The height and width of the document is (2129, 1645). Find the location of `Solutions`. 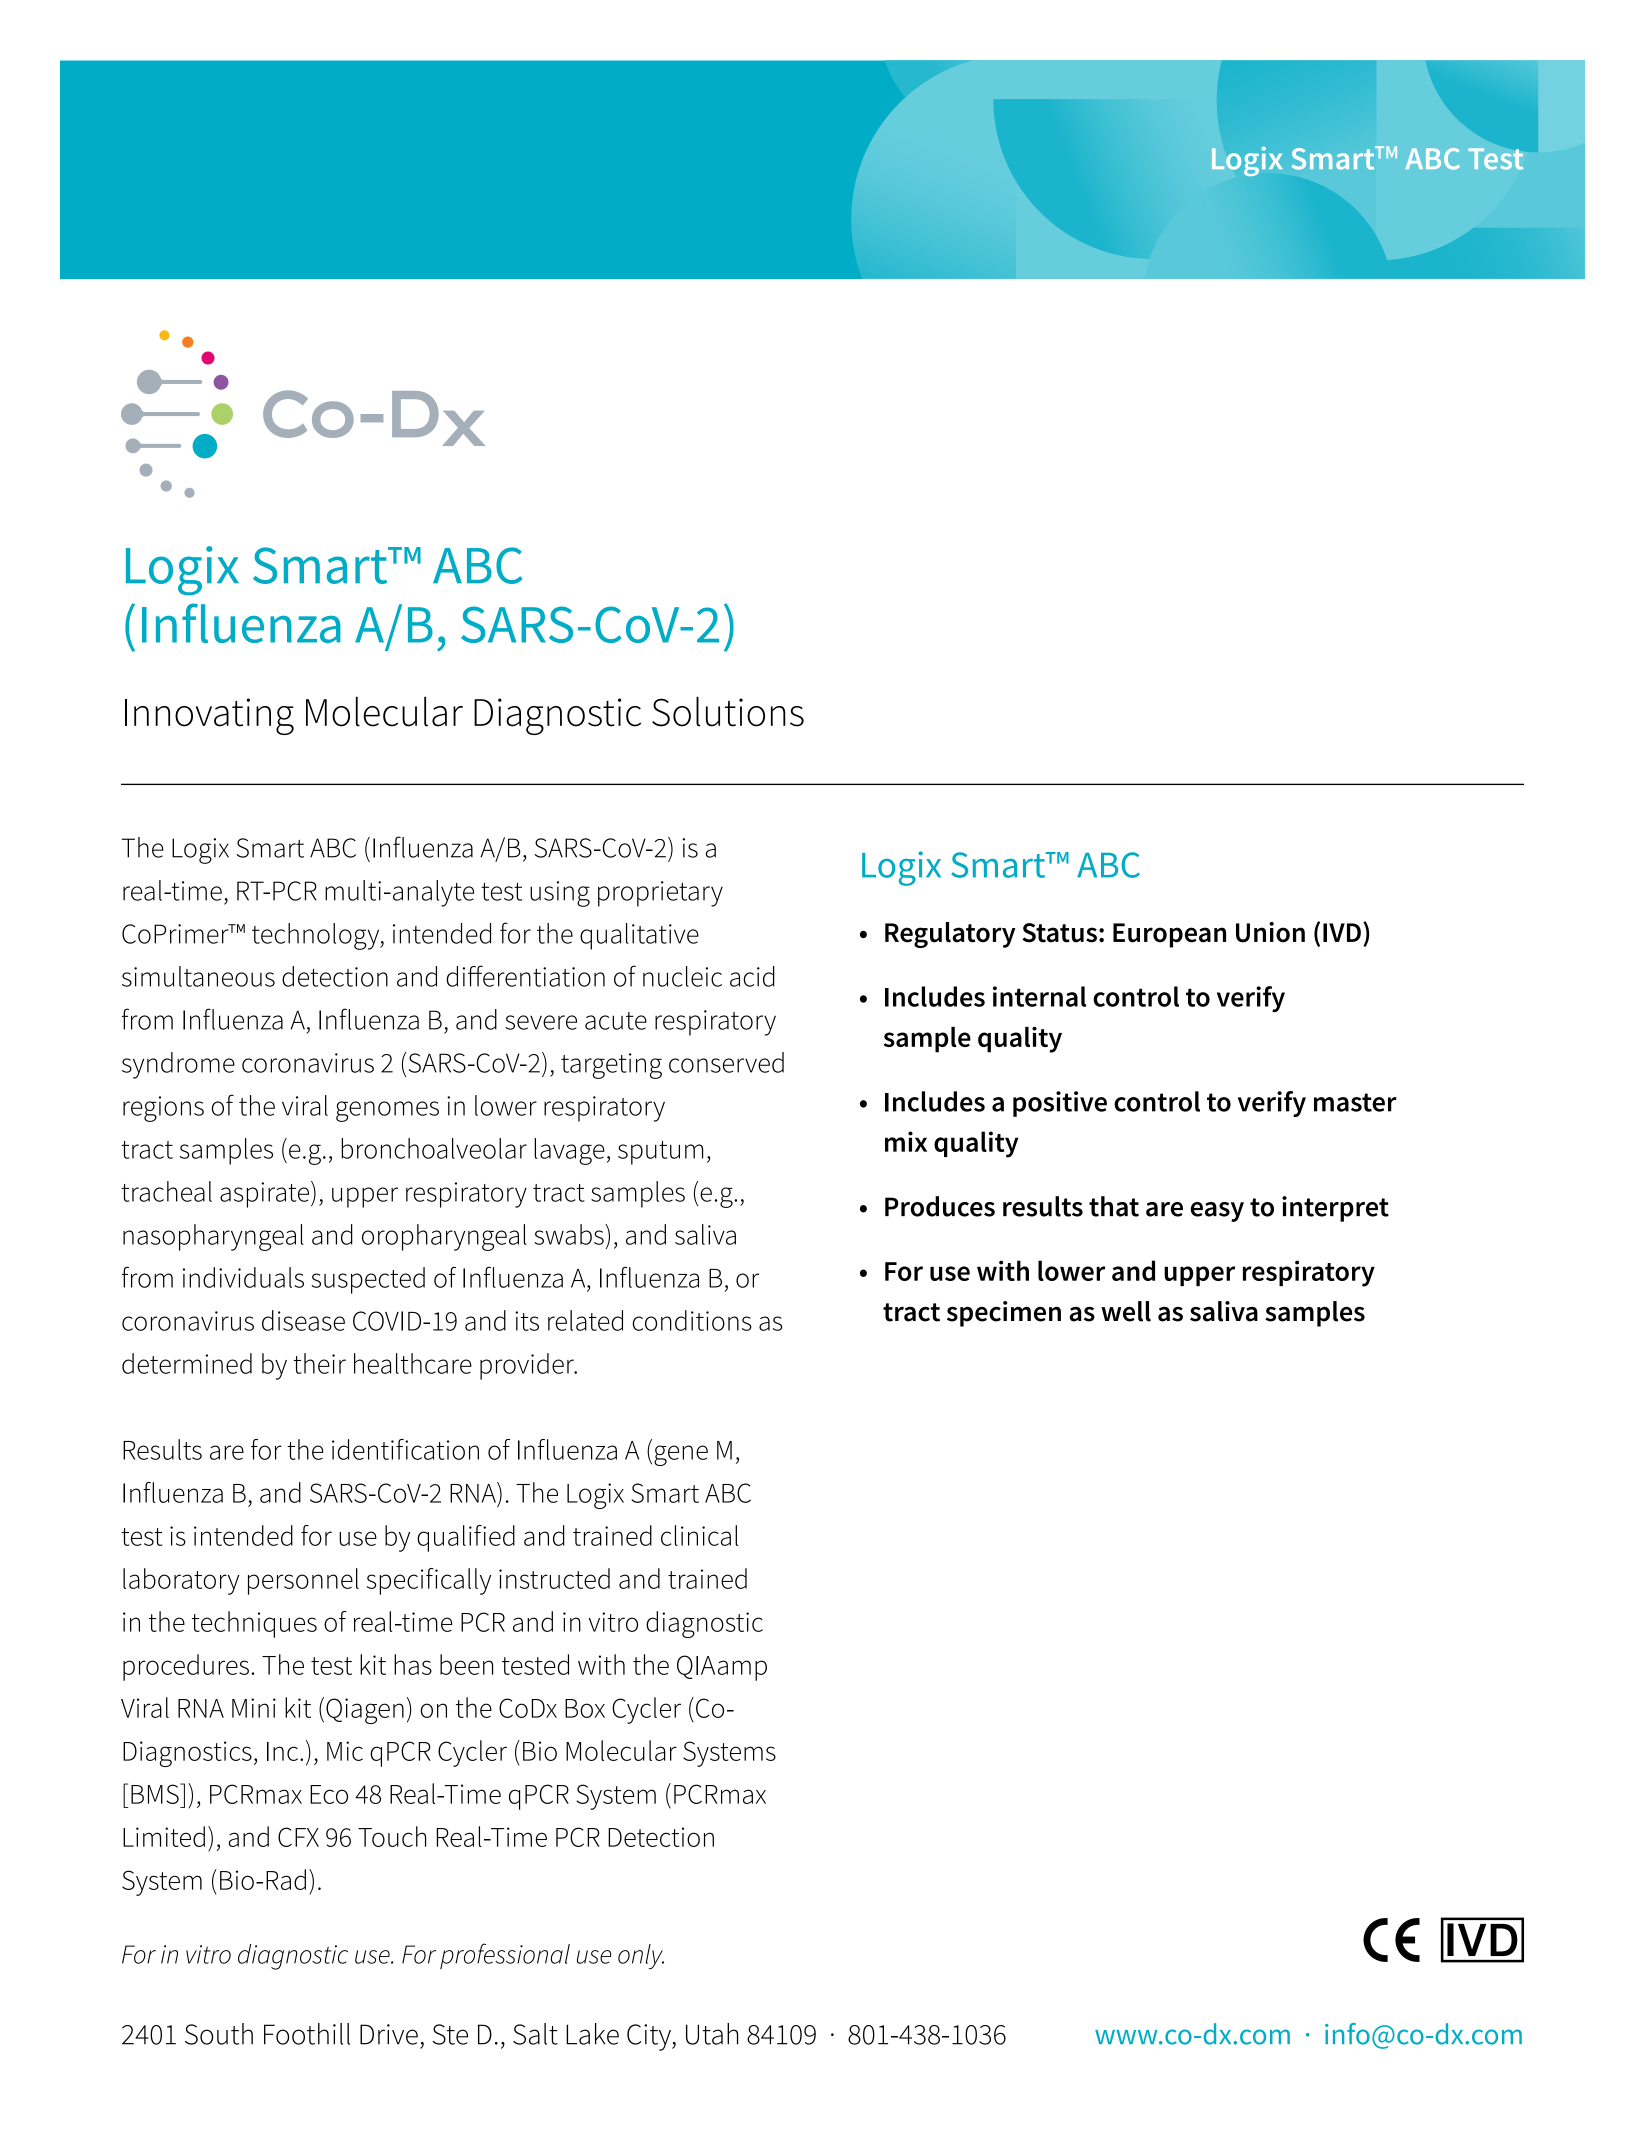

Solutions is located at coordinates (728, 711).
